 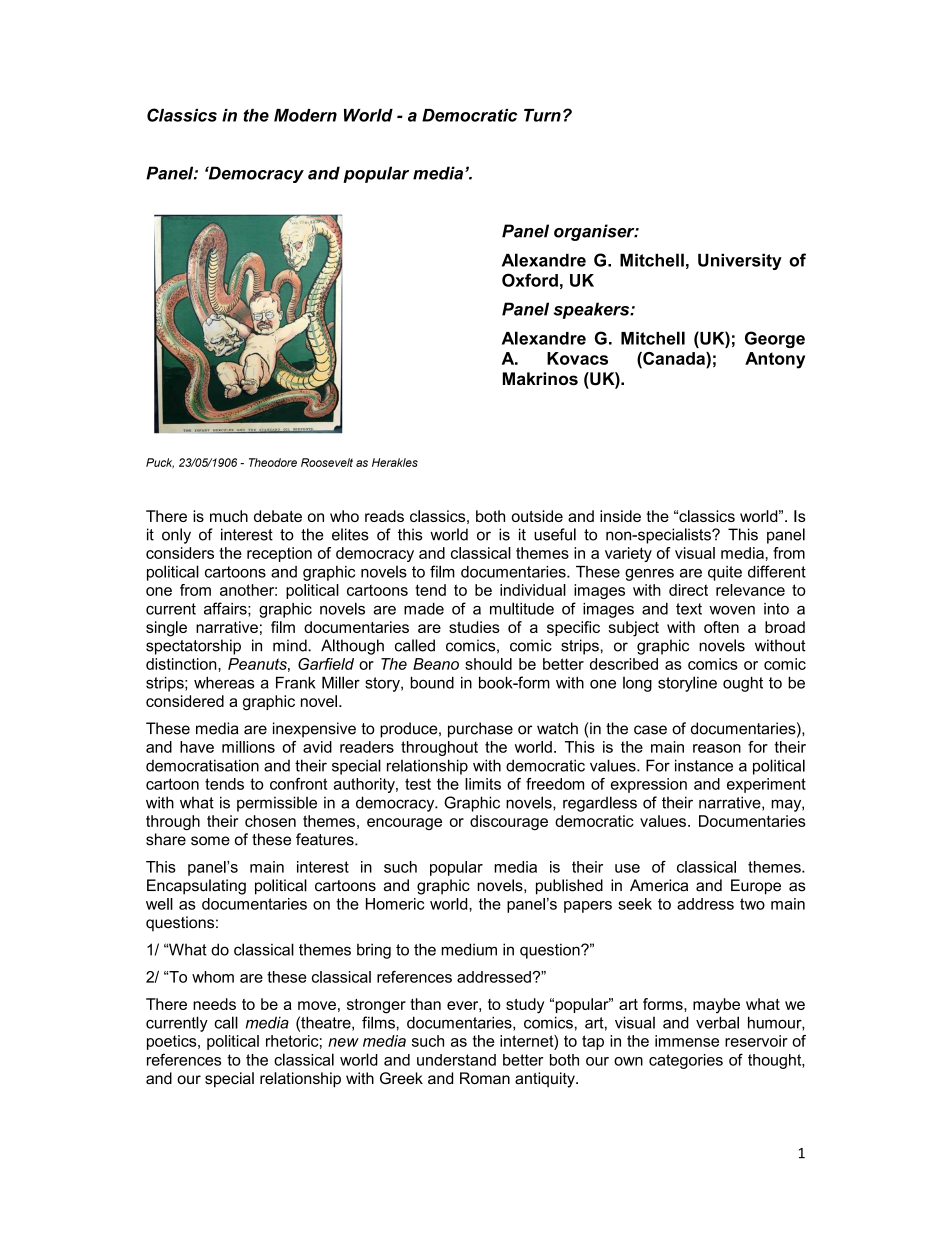 I want to click on reception, so click(x=279, y=554).
